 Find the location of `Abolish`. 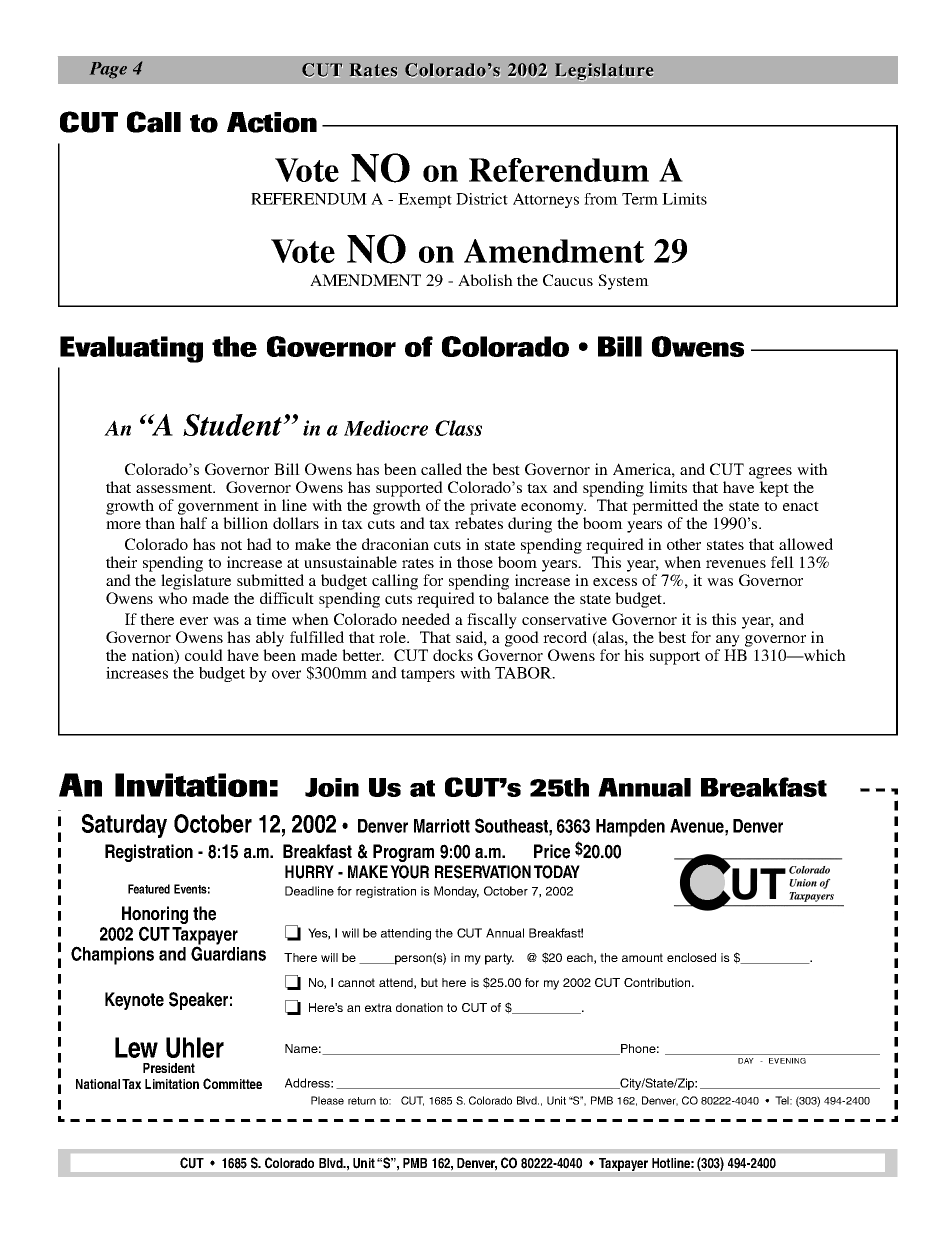

Abolish is located at coordinates (485, 280).
